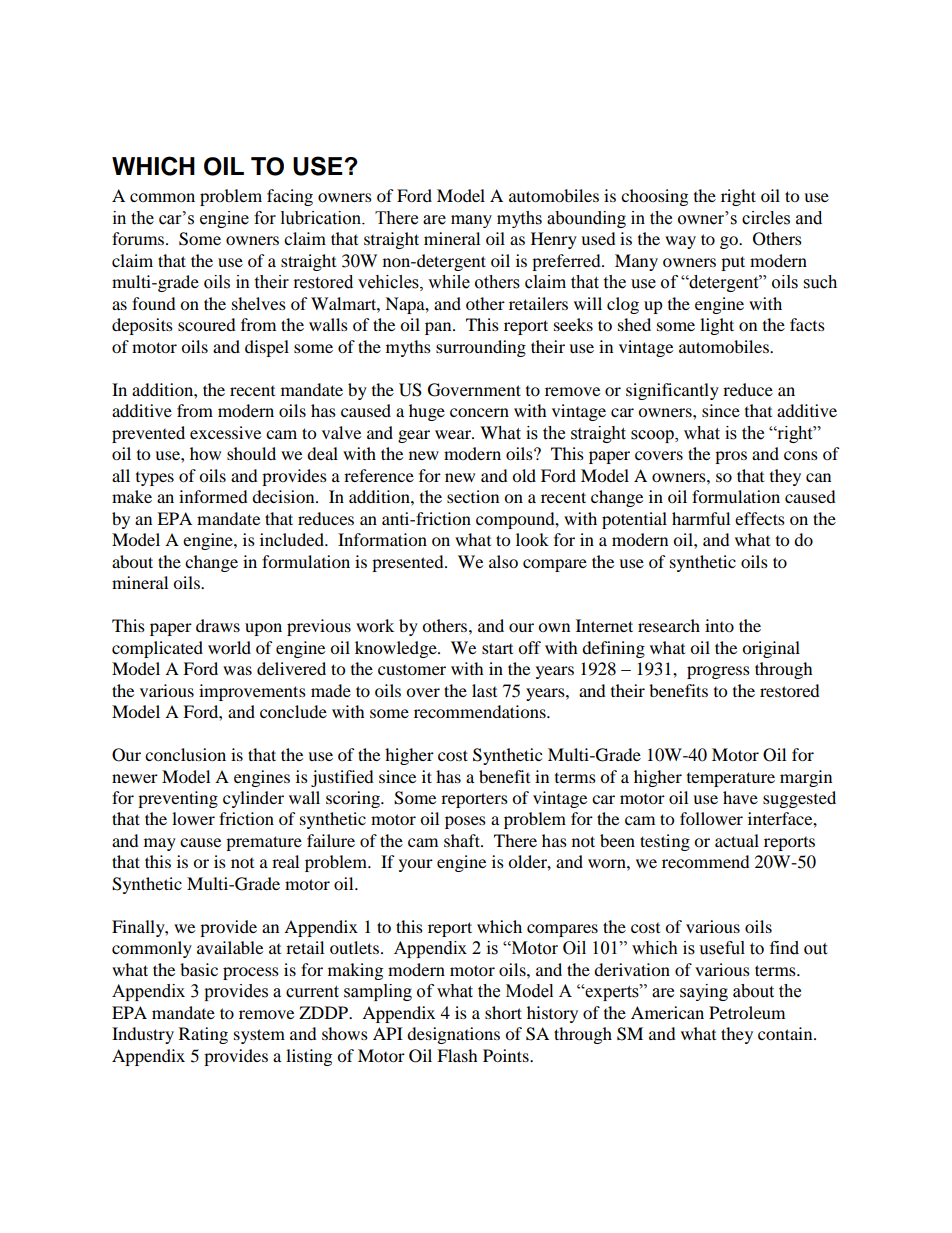  I want to click on Rating, so click(203, 1035).
